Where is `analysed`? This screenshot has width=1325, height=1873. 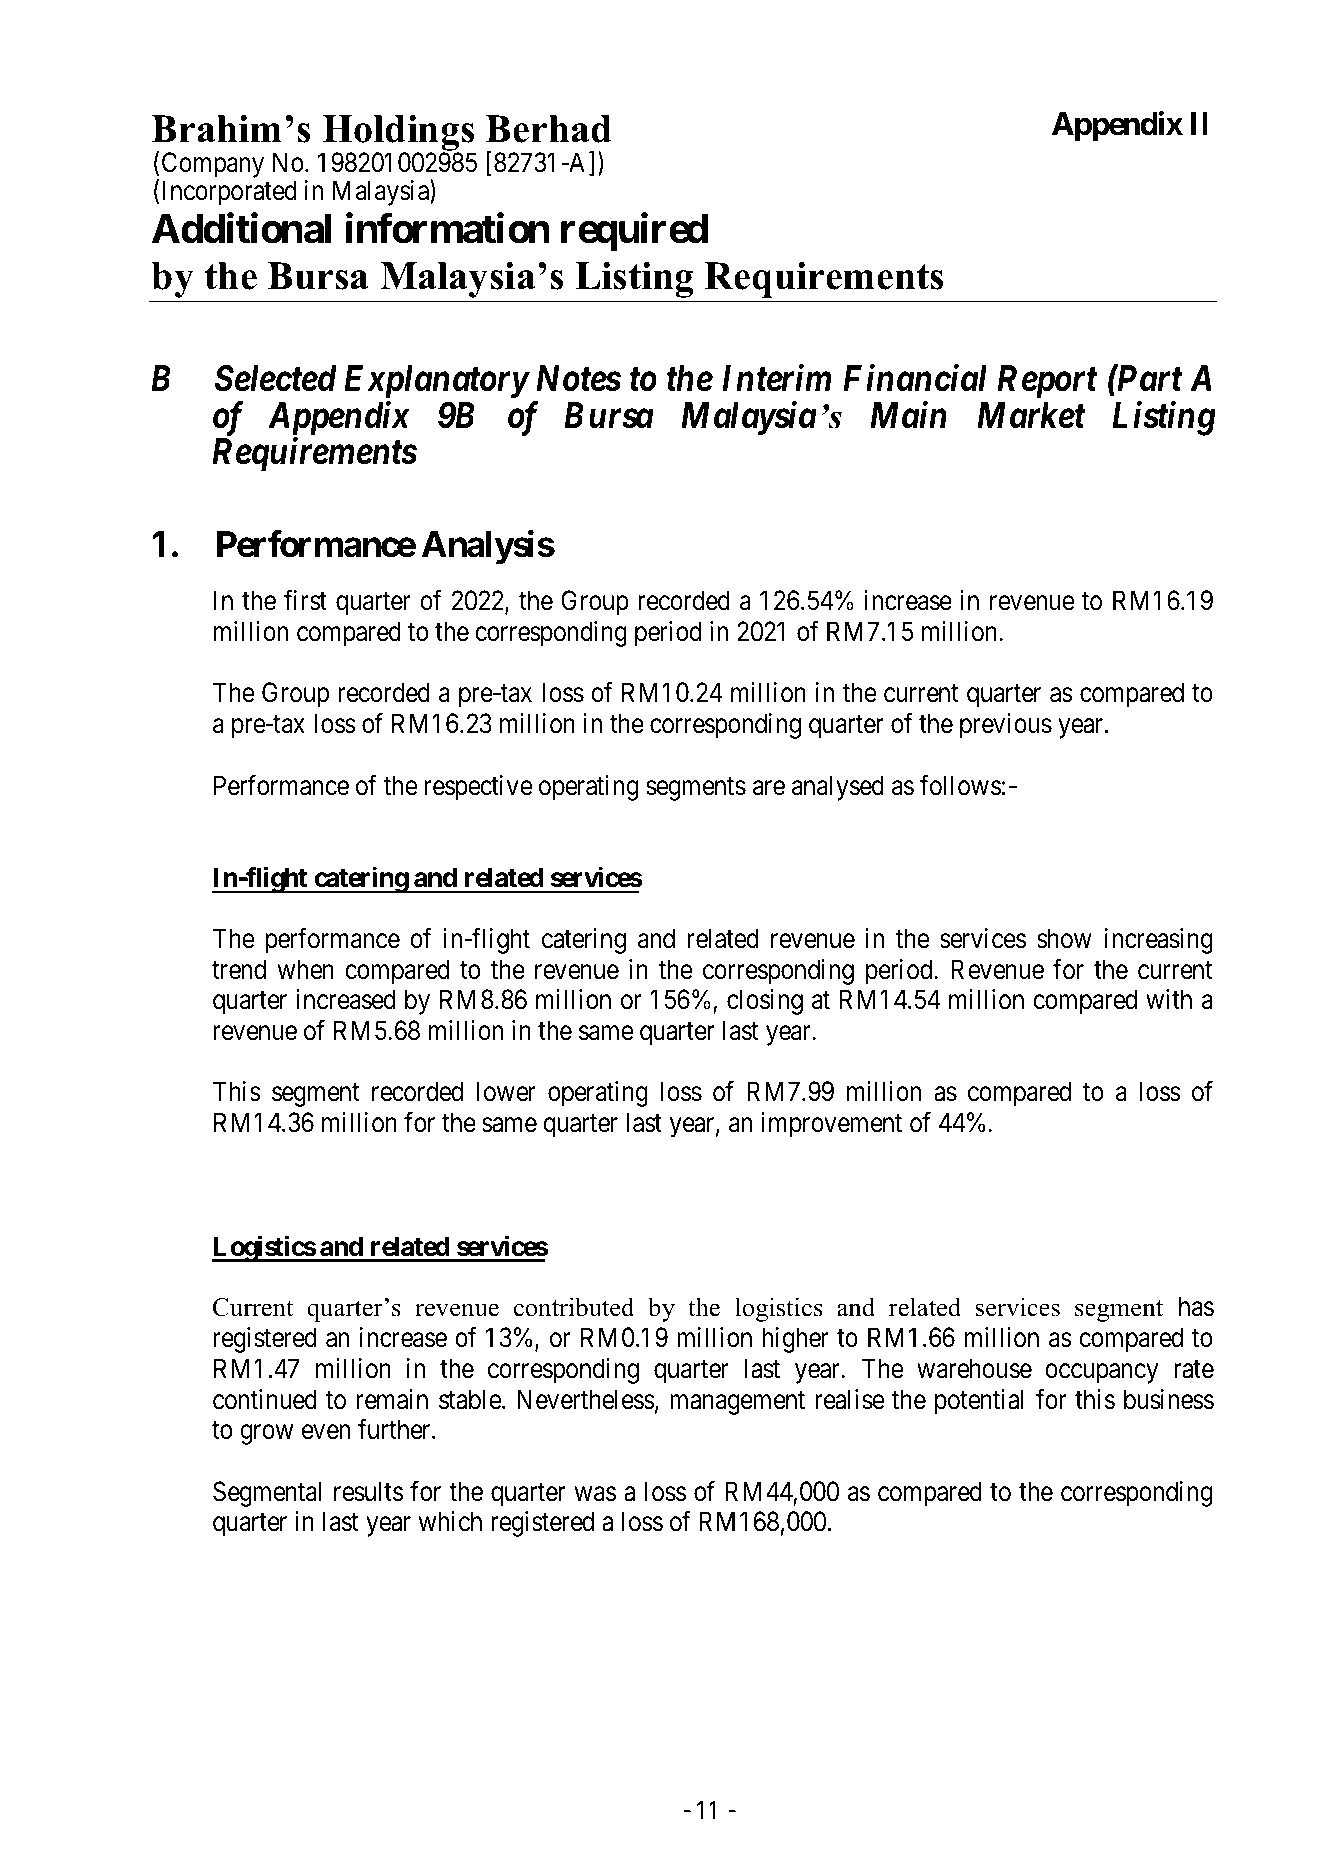
analysed is located at coordinates (838, 788).
